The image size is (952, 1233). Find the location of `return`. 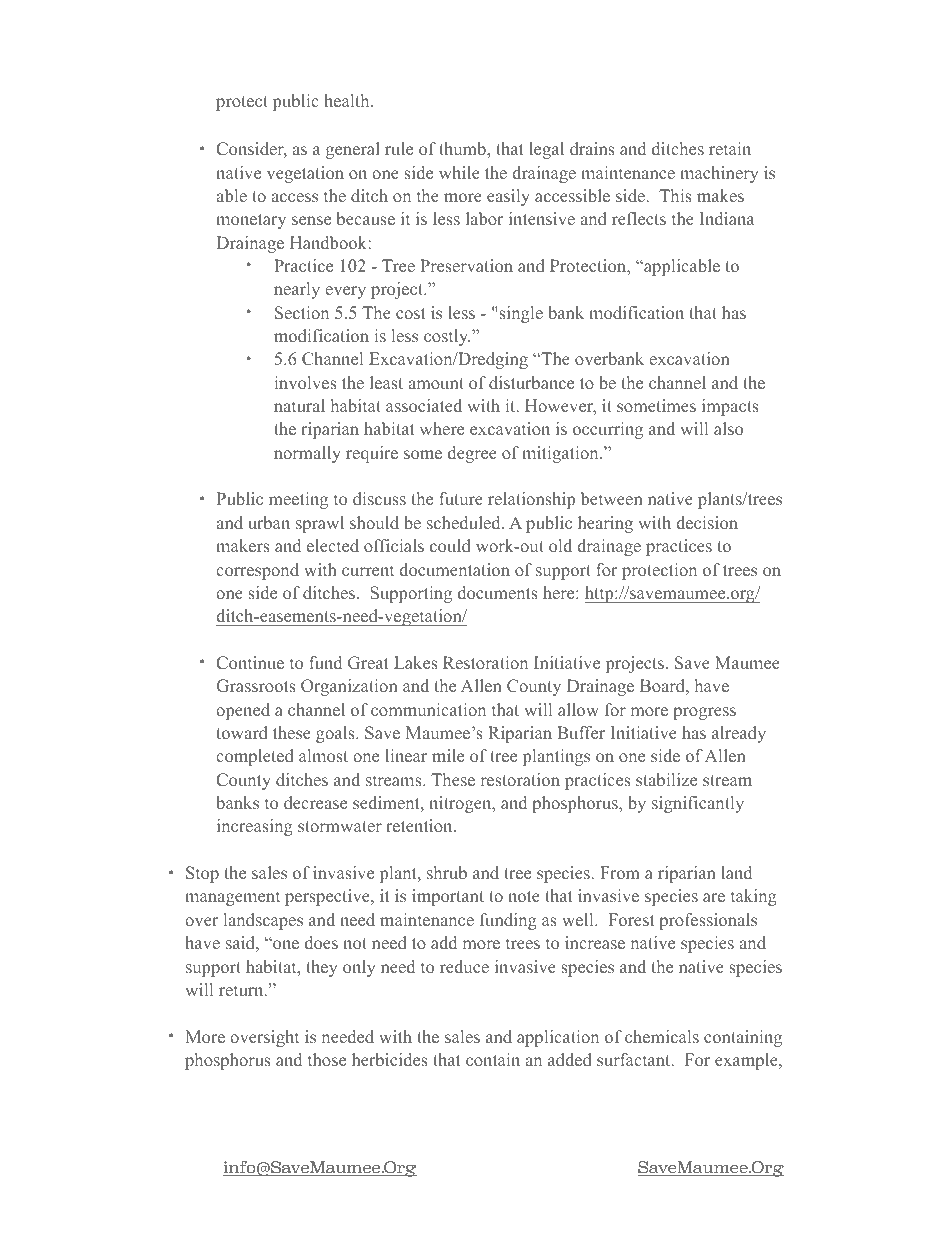

return is located at coordinates (242, 990).
